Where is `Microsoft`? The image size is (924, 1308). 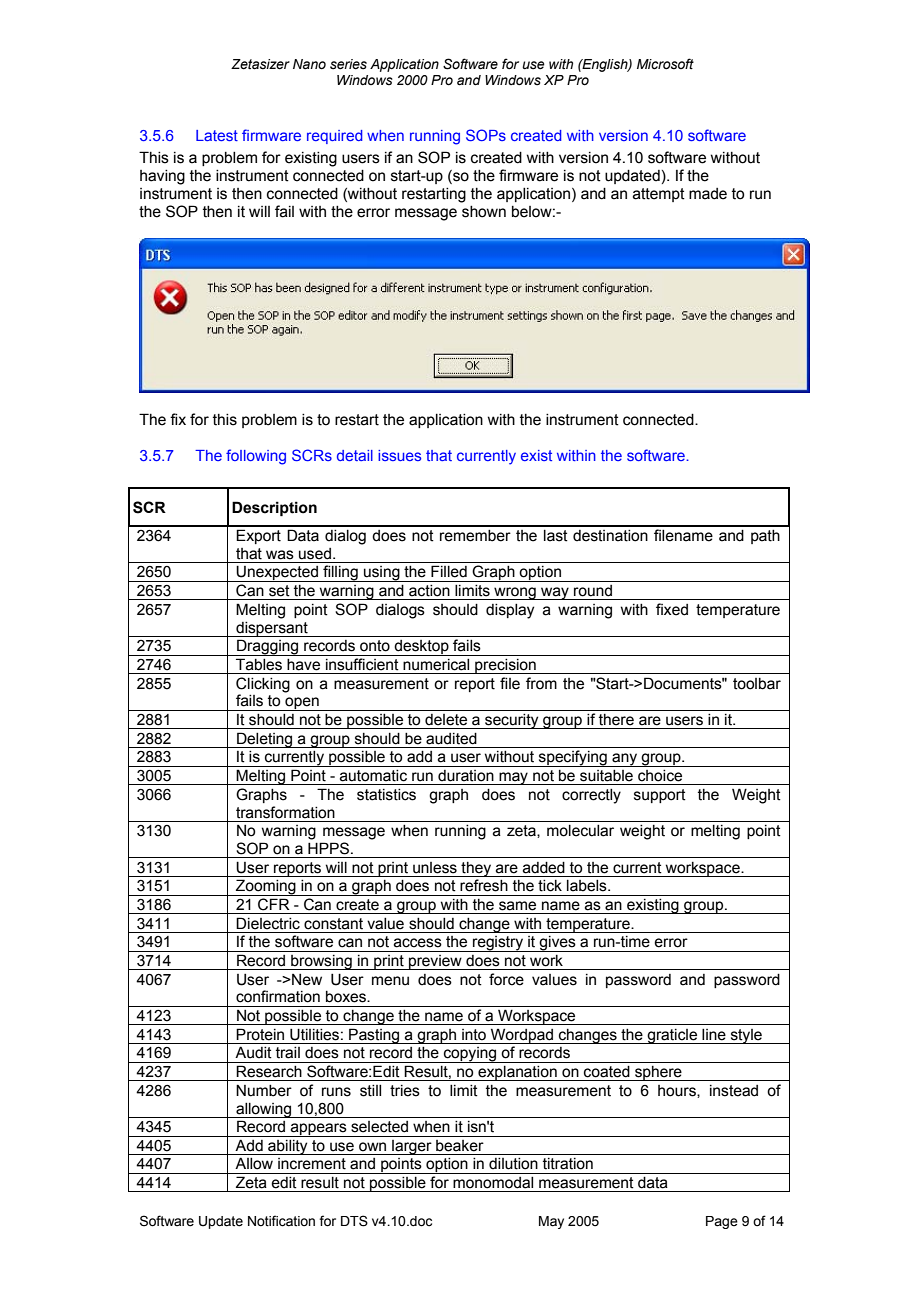 Microsoft is located at coordinates (665, 64).
